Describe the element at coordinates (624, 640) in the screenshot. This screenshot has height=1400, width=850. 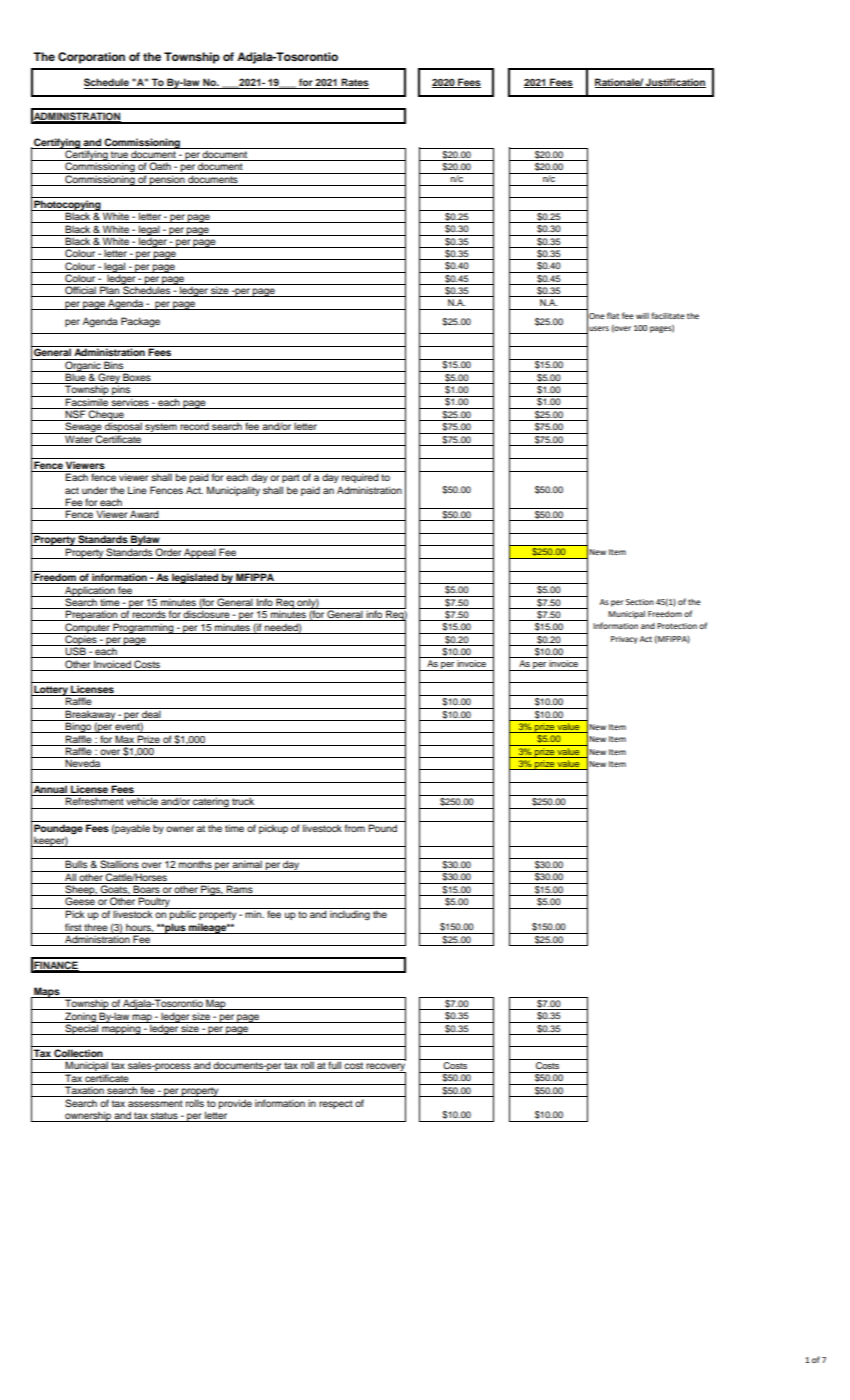
I see `Privacy` at that location.
